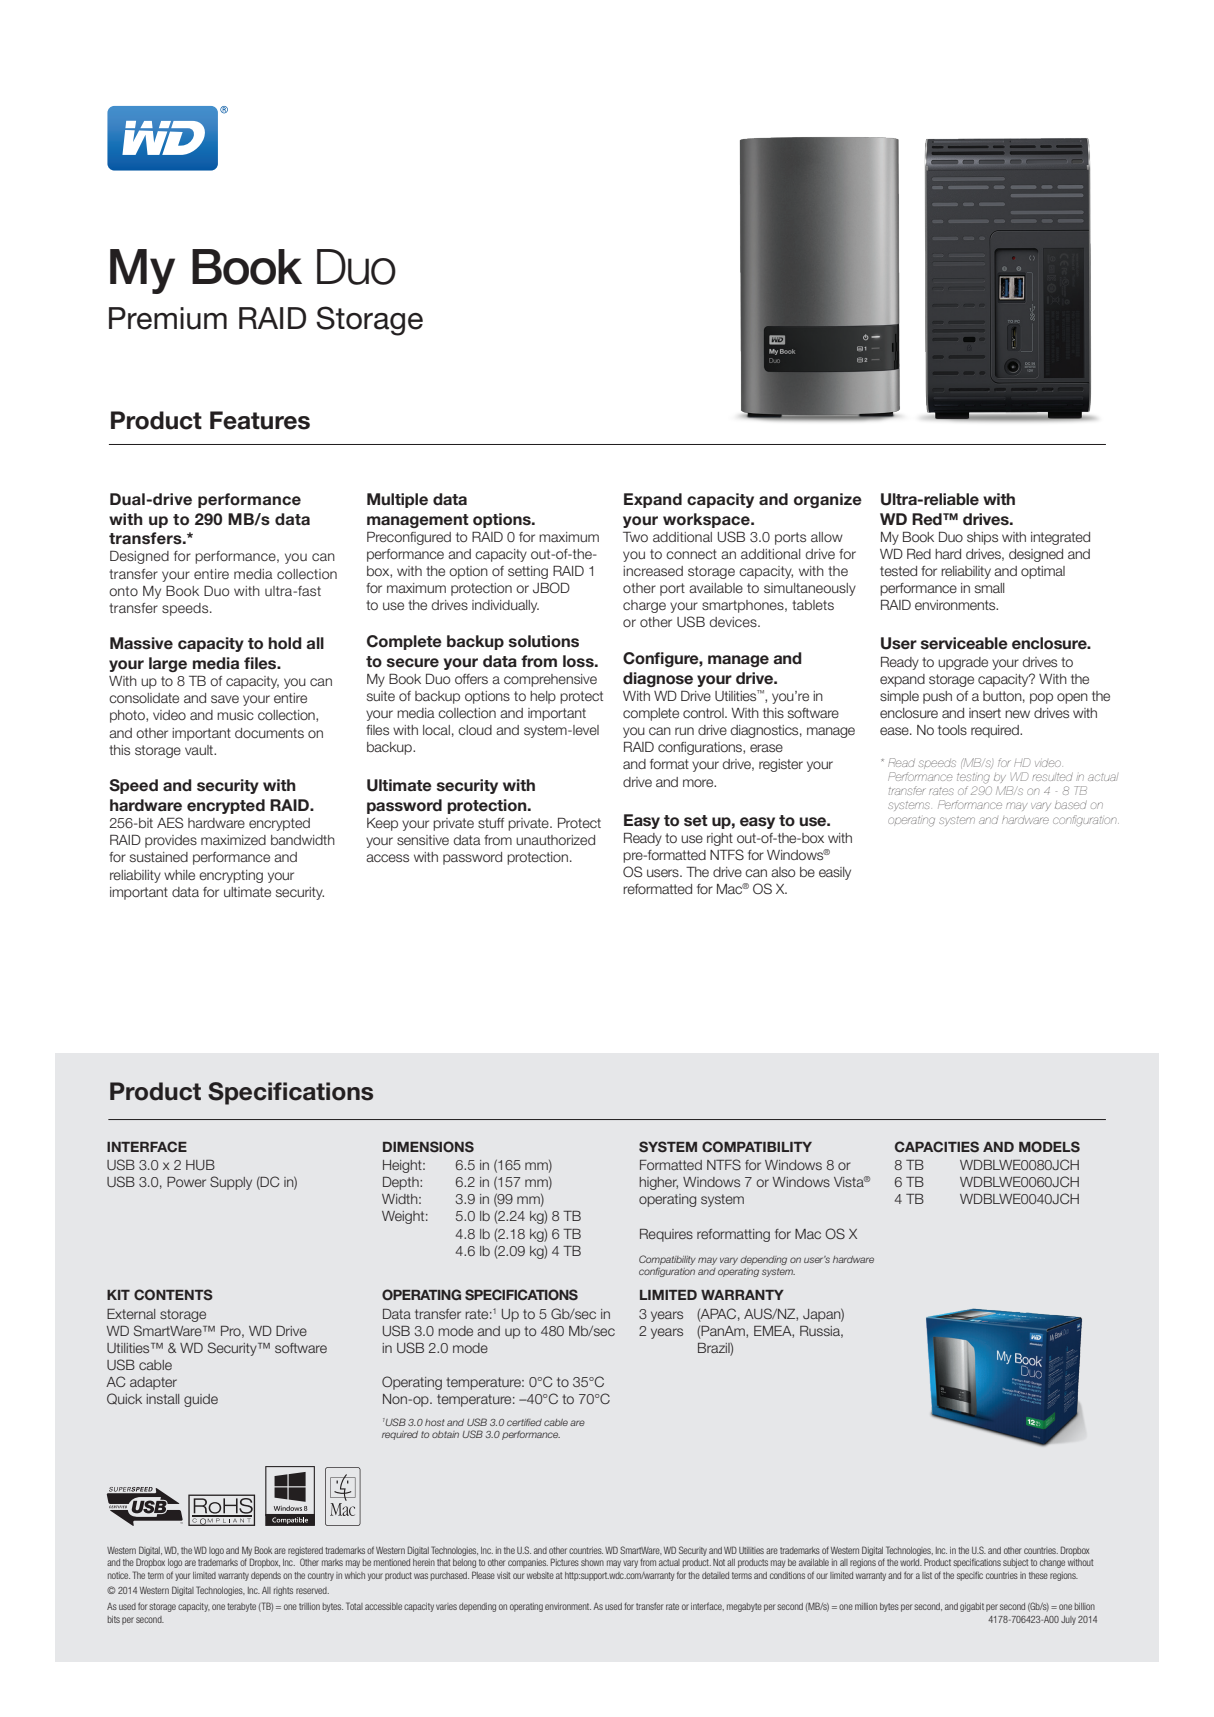 The height and width of the screenshot is (1717, 1214). I want to click on easily, so click(835, 873).
